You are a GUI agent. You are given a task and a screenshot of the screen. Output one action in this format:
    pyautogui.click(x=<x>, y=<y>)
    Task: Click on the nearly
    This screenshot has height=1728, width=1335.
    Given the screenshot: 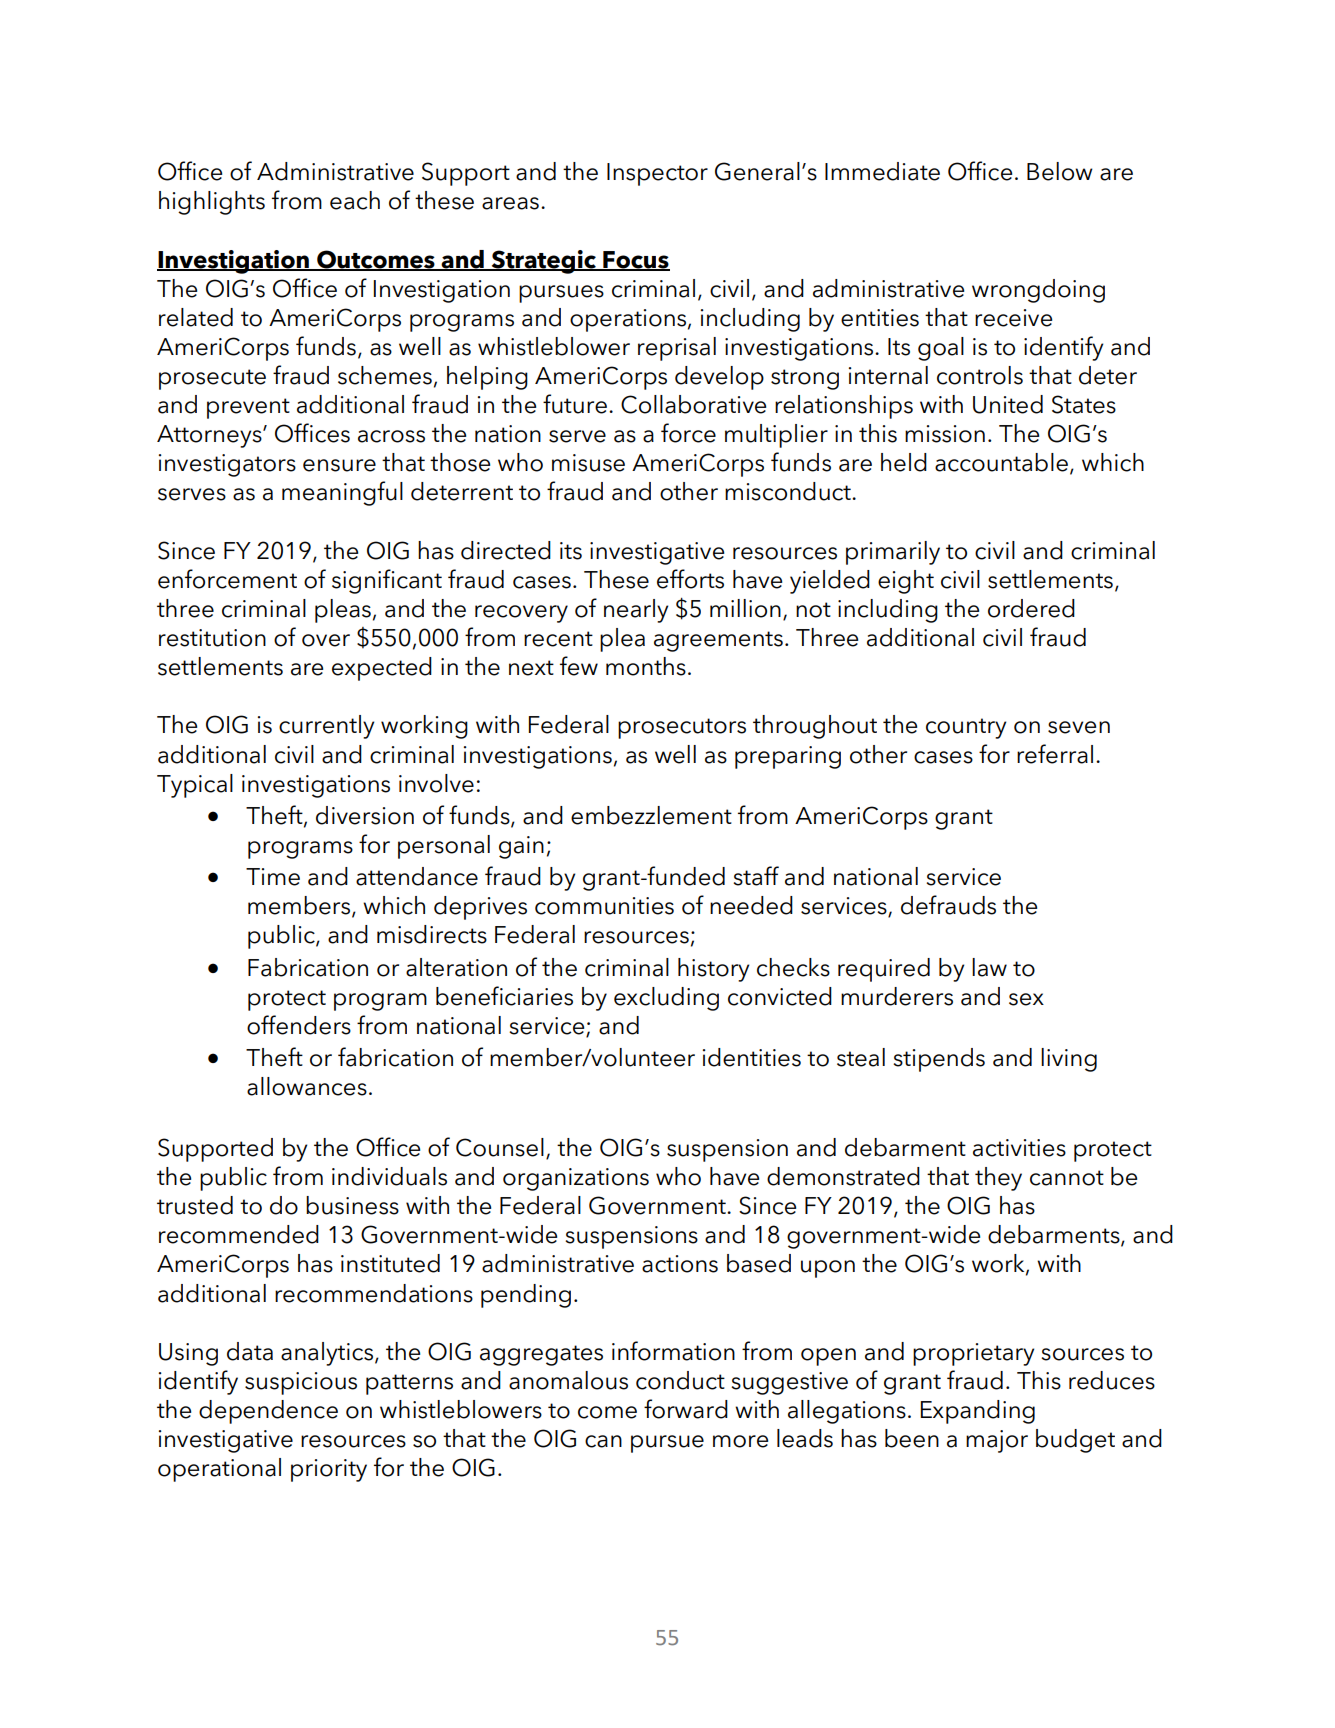 What is the action you would take?
    pyautogui.click(x=636, y=611)
